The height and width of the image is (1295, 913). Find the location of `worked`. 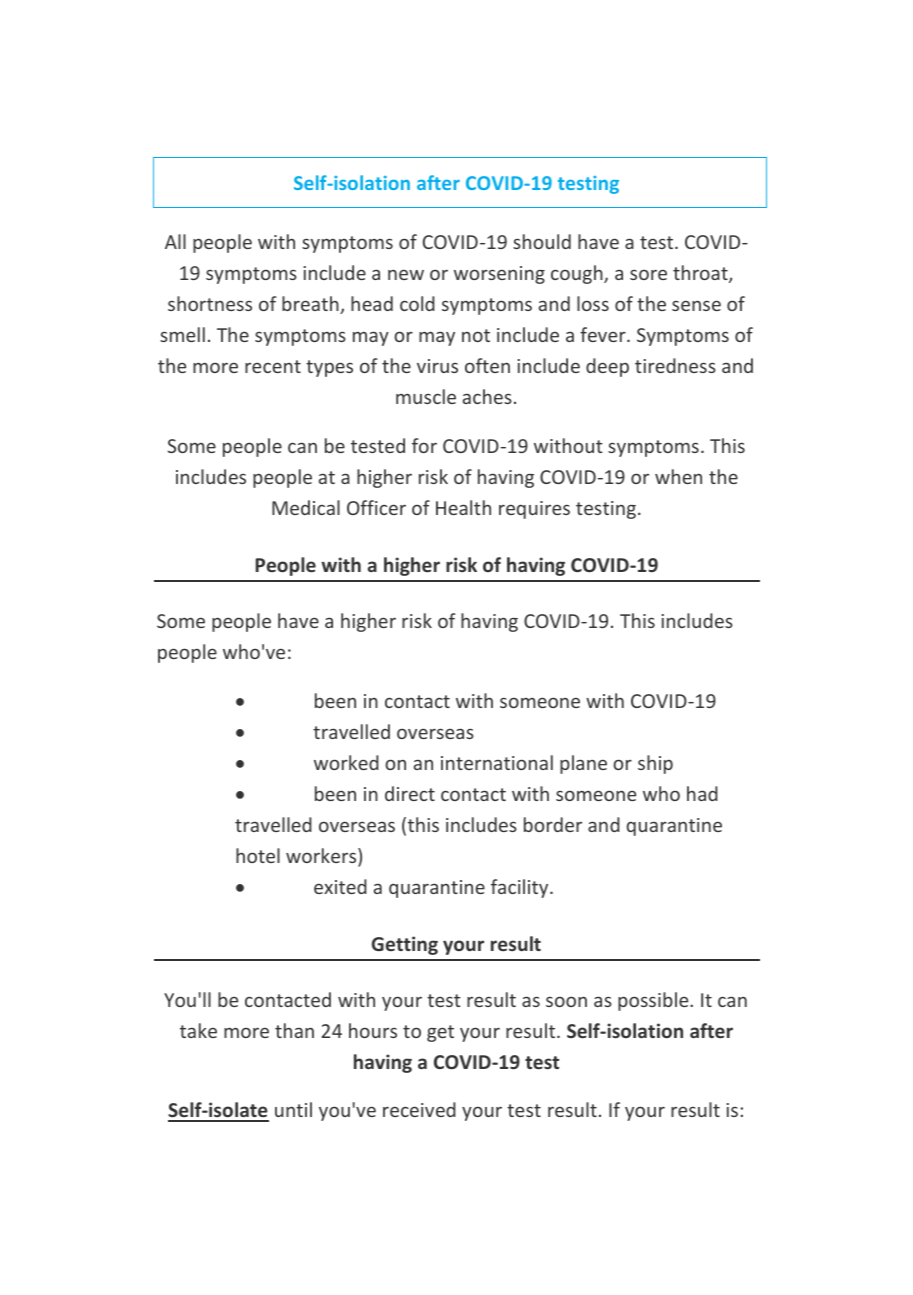

worked is located at coordinates (346, 762).
